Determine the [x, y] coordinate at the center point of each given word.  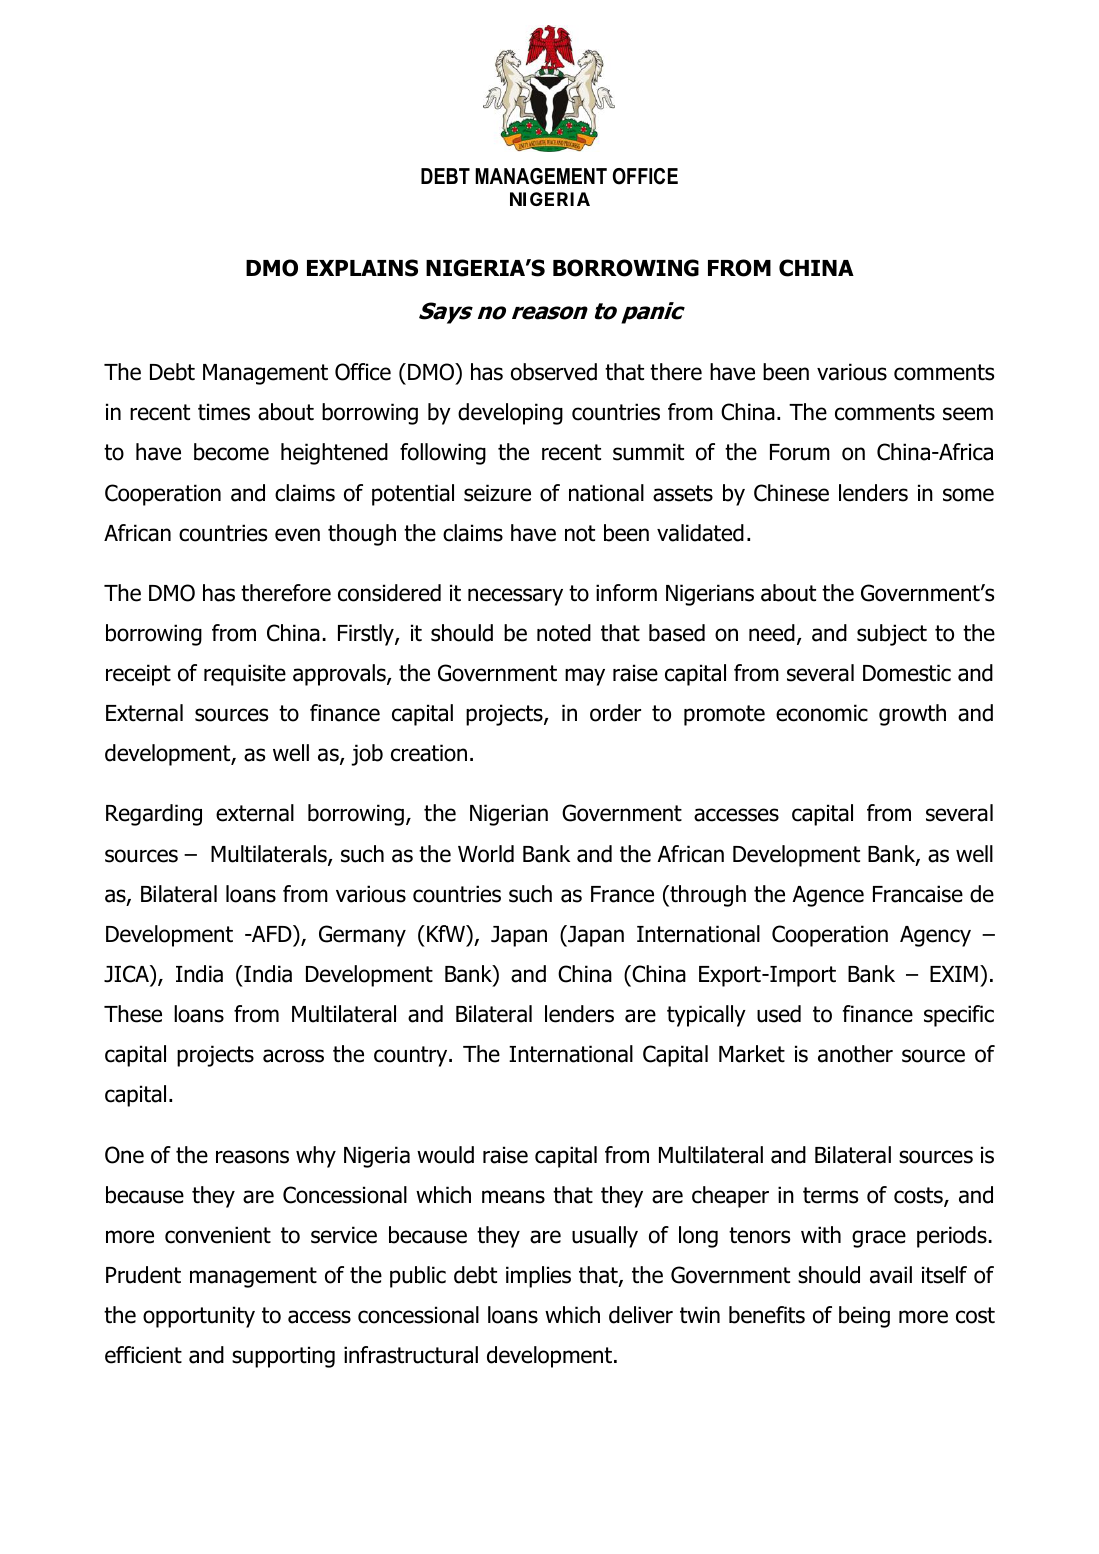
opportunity [199, 1317]
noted [564, 633]
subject [892, 635]
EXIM [954, 974]
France [622, 894]
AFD [272, 933]
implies [538, 1277]
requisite [245, 675]
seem [968, 414]
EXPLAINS [362, 268]
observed [554, 372]
